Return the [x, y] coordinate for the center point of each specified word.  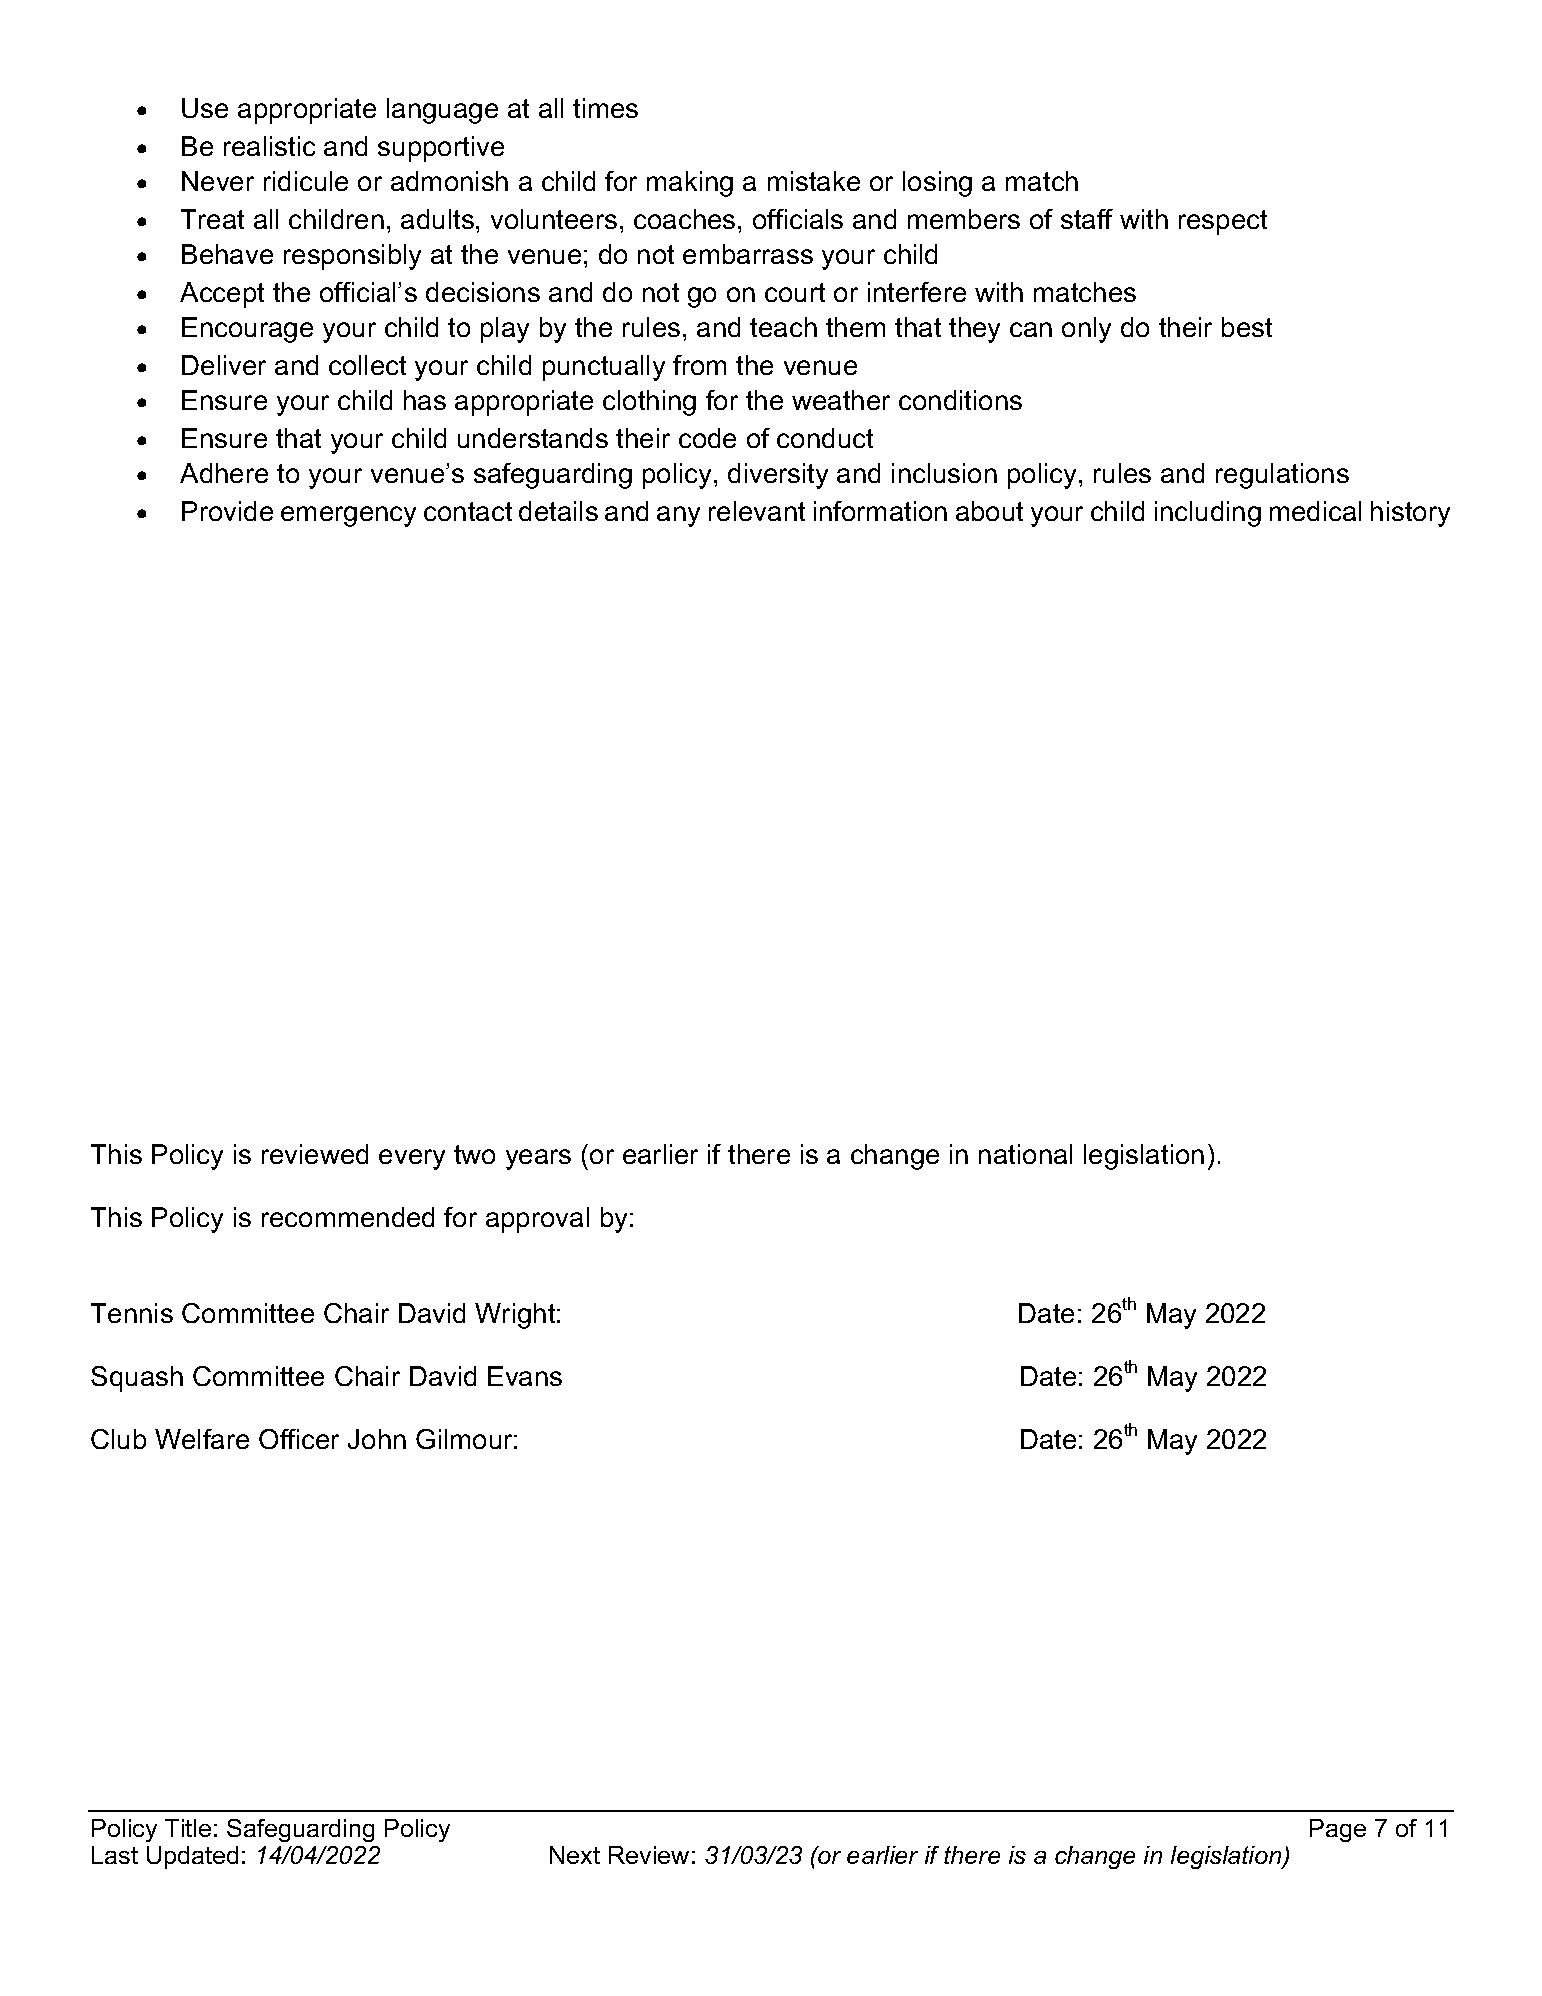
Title [188, 1828]
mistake [814, 181]
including [1208, 514]
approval [537, 1220]
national [1025, 1154]
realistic [269, 146]
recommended [348, 1217]
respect [1223, 222]
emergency [348, 516]
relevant [757, 511]
